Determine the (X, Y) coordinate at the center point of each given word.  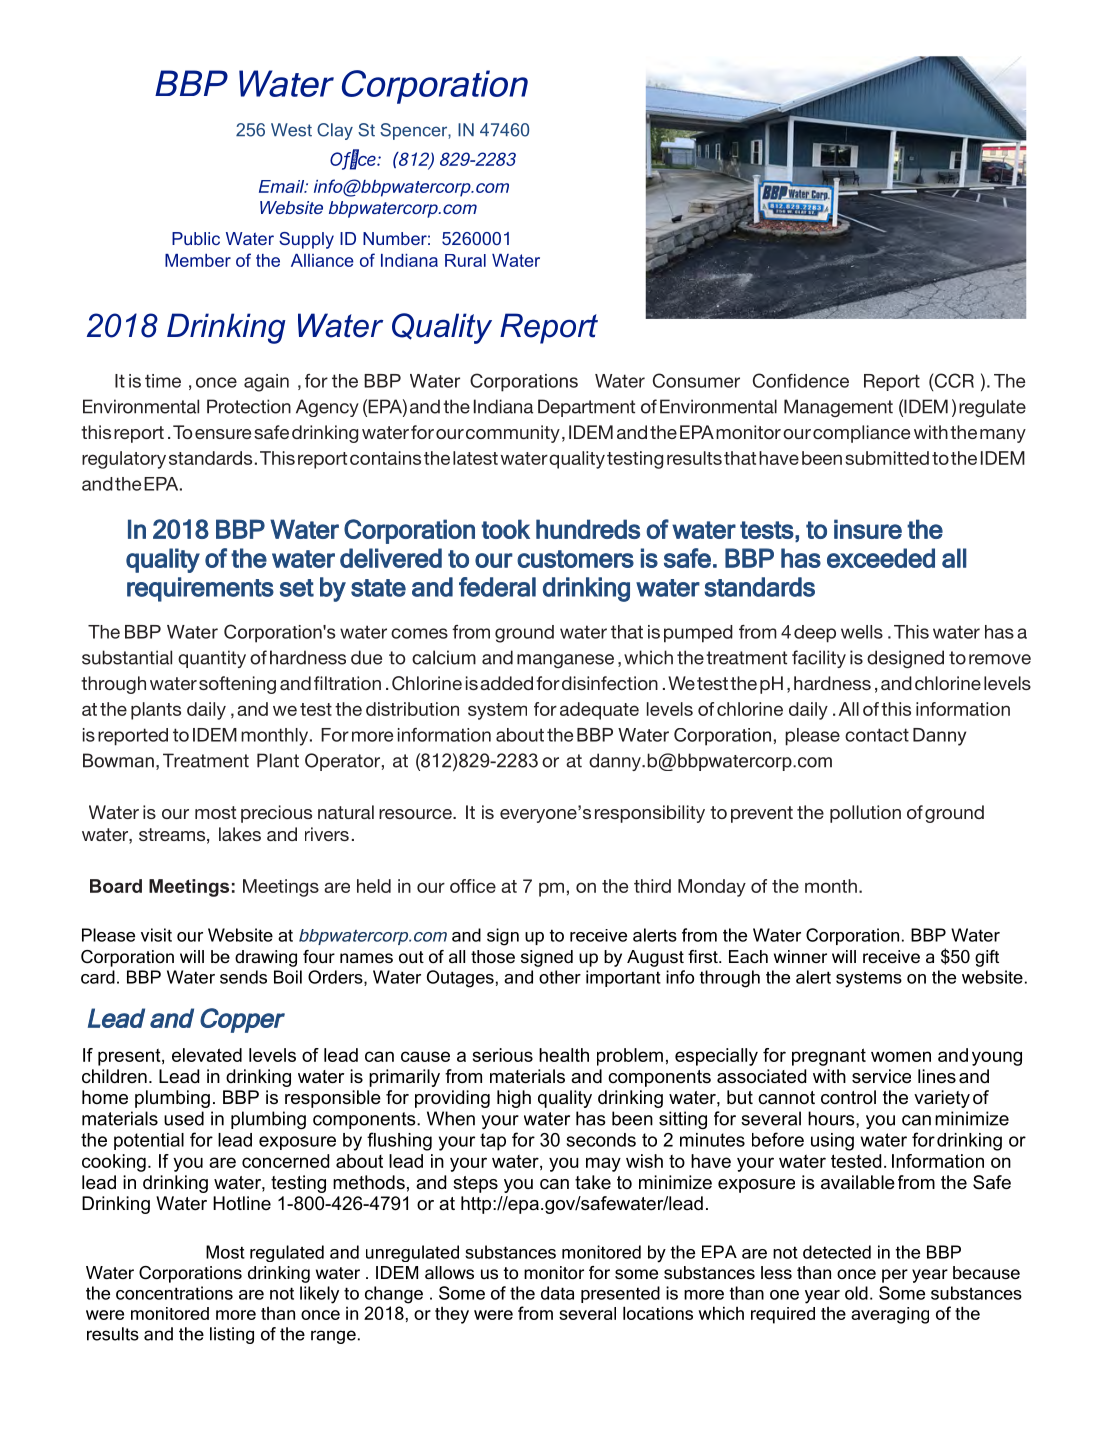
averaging (890, 1315)
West (291, 130)
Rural (465, 260)
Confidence (801, 380)
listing (232, 1335)
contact (877, 735)
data (557, 1293)
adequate (599, 711)
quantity (212, 659)
